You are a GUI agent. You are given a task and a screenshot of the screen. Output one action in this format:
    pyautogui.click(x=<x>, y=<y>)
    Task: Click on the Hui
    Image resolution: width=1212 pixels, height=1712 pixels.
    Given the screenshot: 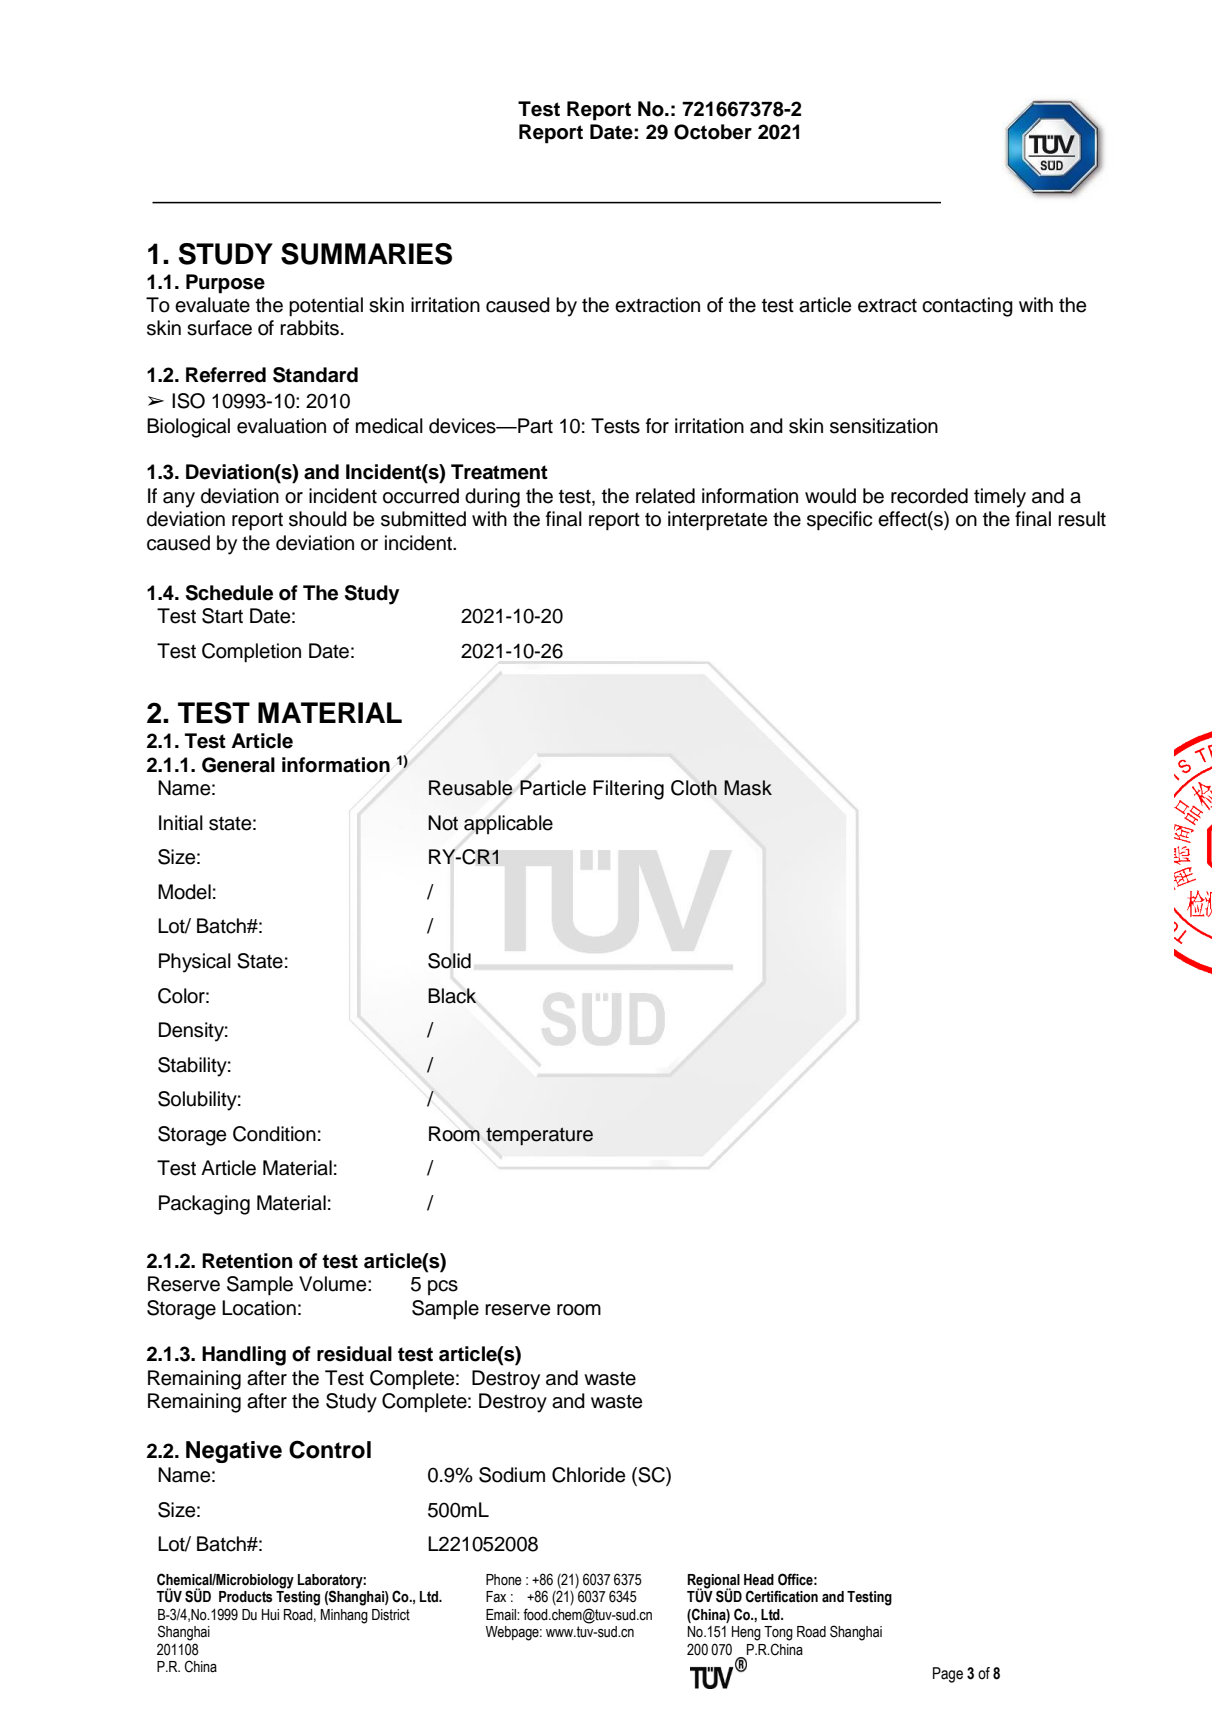 What is the action you would take?
    pyautogui.click(x=270, y=1614)
